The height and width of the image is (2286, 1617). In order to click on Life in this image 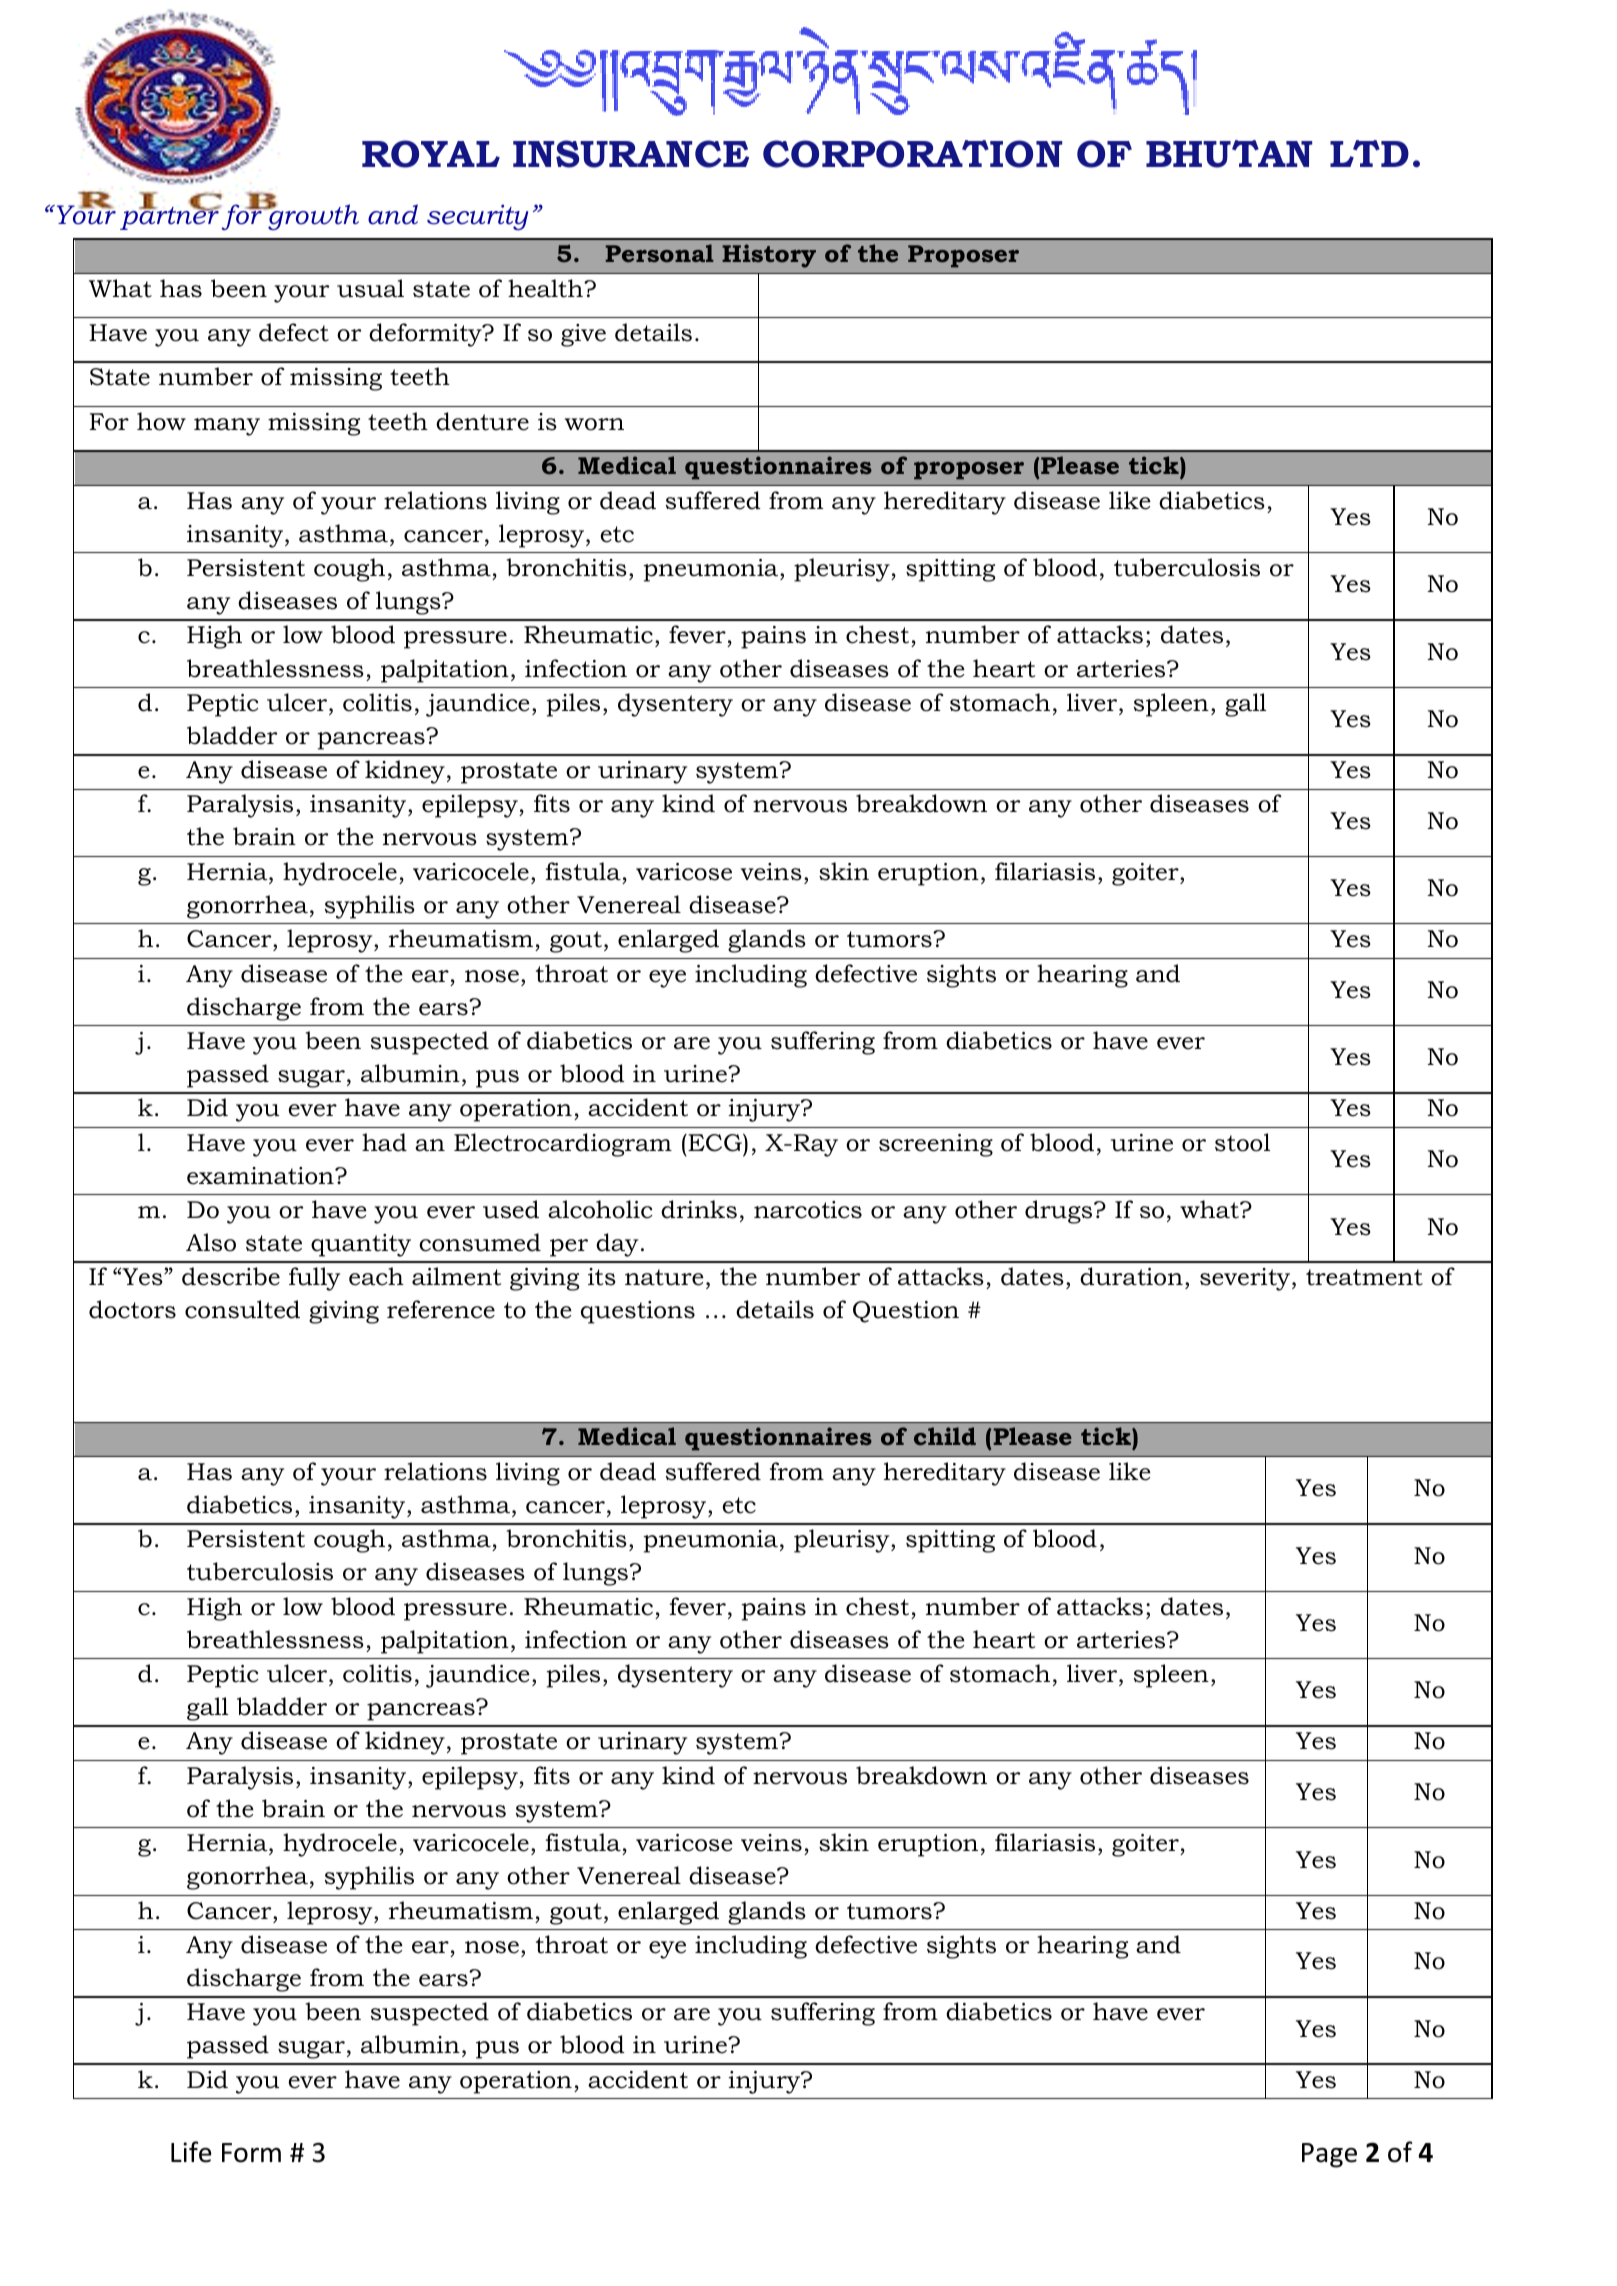, I will do `click(191, 2152)`.
